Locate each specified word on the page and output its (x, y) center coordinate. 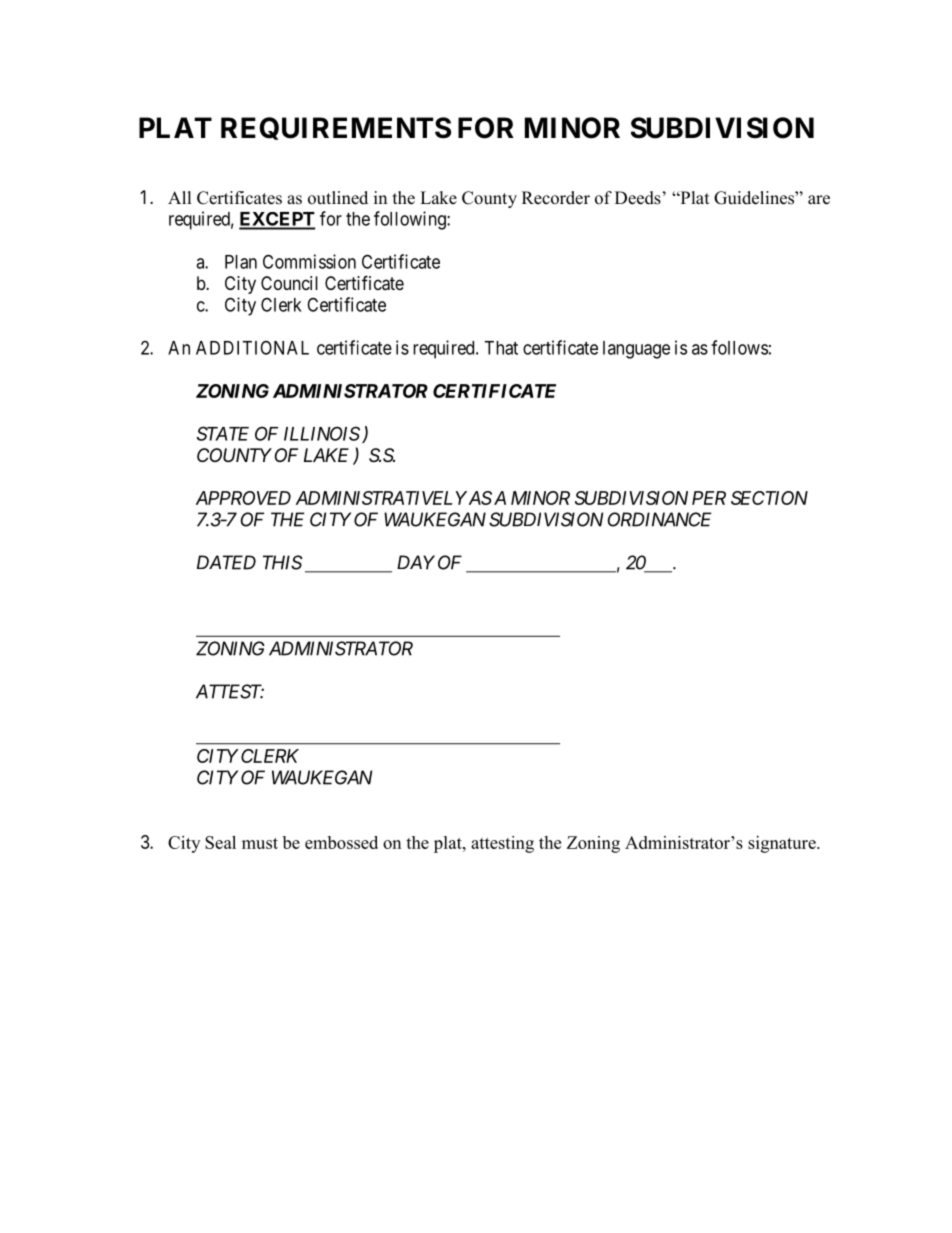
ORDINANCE (659, 519)
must (260, 843)
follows (739, 347)
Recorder (556, 198)
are (819, 200)
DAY (416, 562)
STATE (223, 433)
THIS (283, 562)
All (180, 197)
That (501, 348)
